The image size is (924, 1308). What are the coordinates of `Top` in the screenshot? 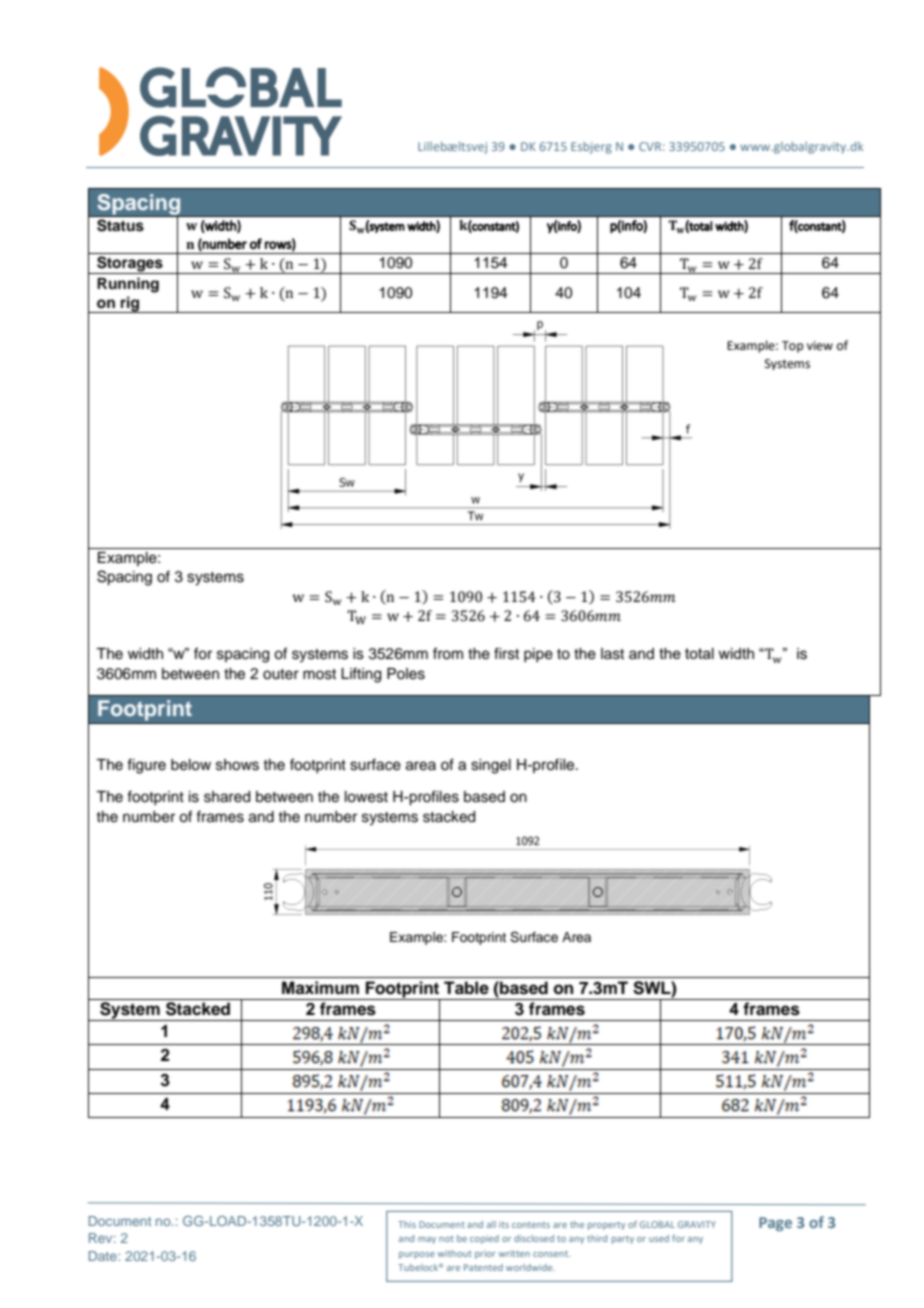 It's located at (792, 347).
